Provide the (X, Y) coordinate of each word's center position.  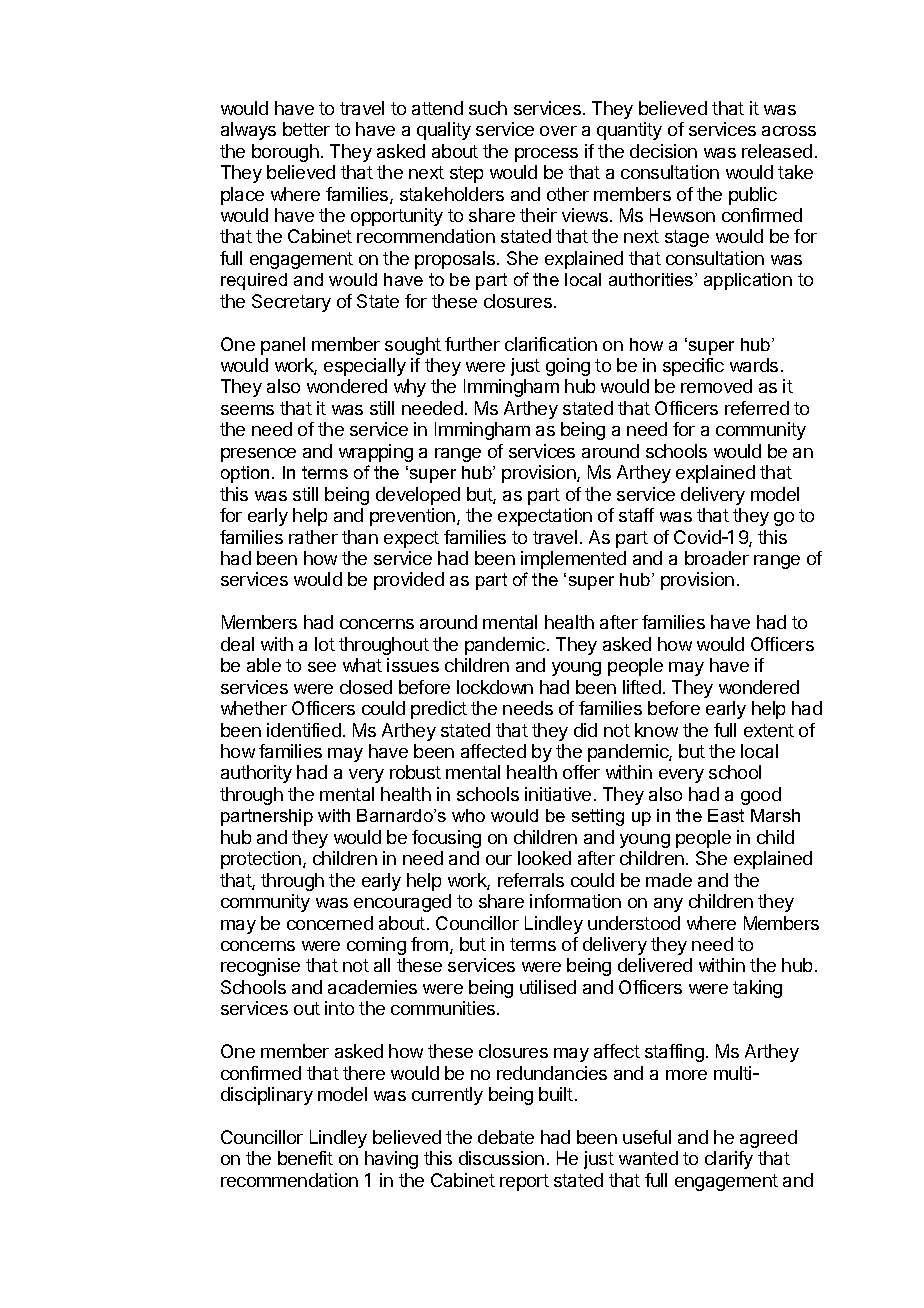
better (306, 129)
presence (258, 455)
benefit (305, 1158)
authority (256, 774)
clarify (729, 1160)
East (726, 815)
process (546, 155)
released (777, 151)
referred (757, 408)
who (468, 815)
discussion (501, 1158)
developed (418, 496)
